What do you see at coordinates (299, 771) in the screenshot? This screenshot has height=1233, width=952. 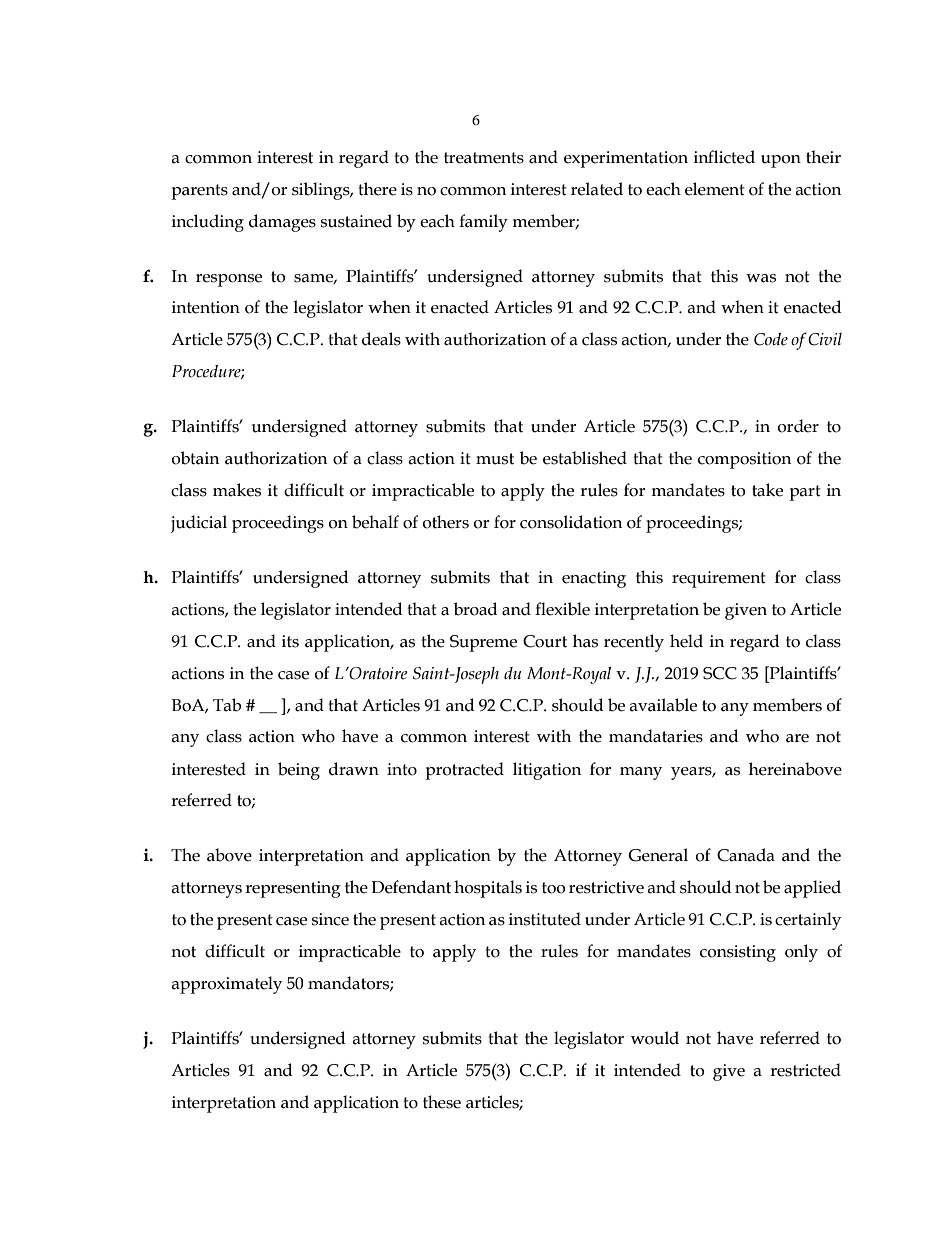 I see `being` at bounding box center [299, 771].
